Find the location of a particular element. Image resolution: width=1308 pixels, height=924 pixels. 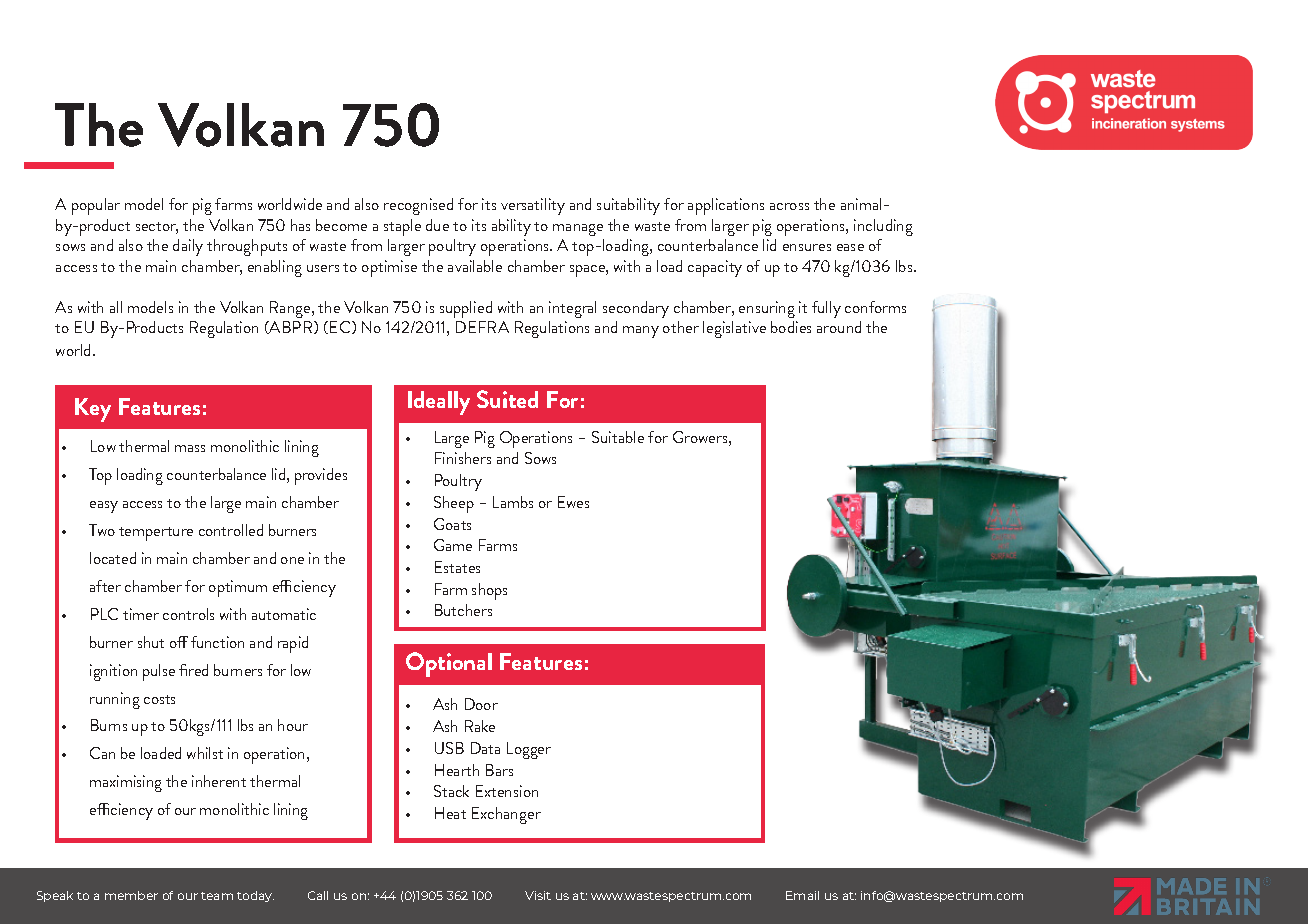

located is located at coordinates (113, 558).
